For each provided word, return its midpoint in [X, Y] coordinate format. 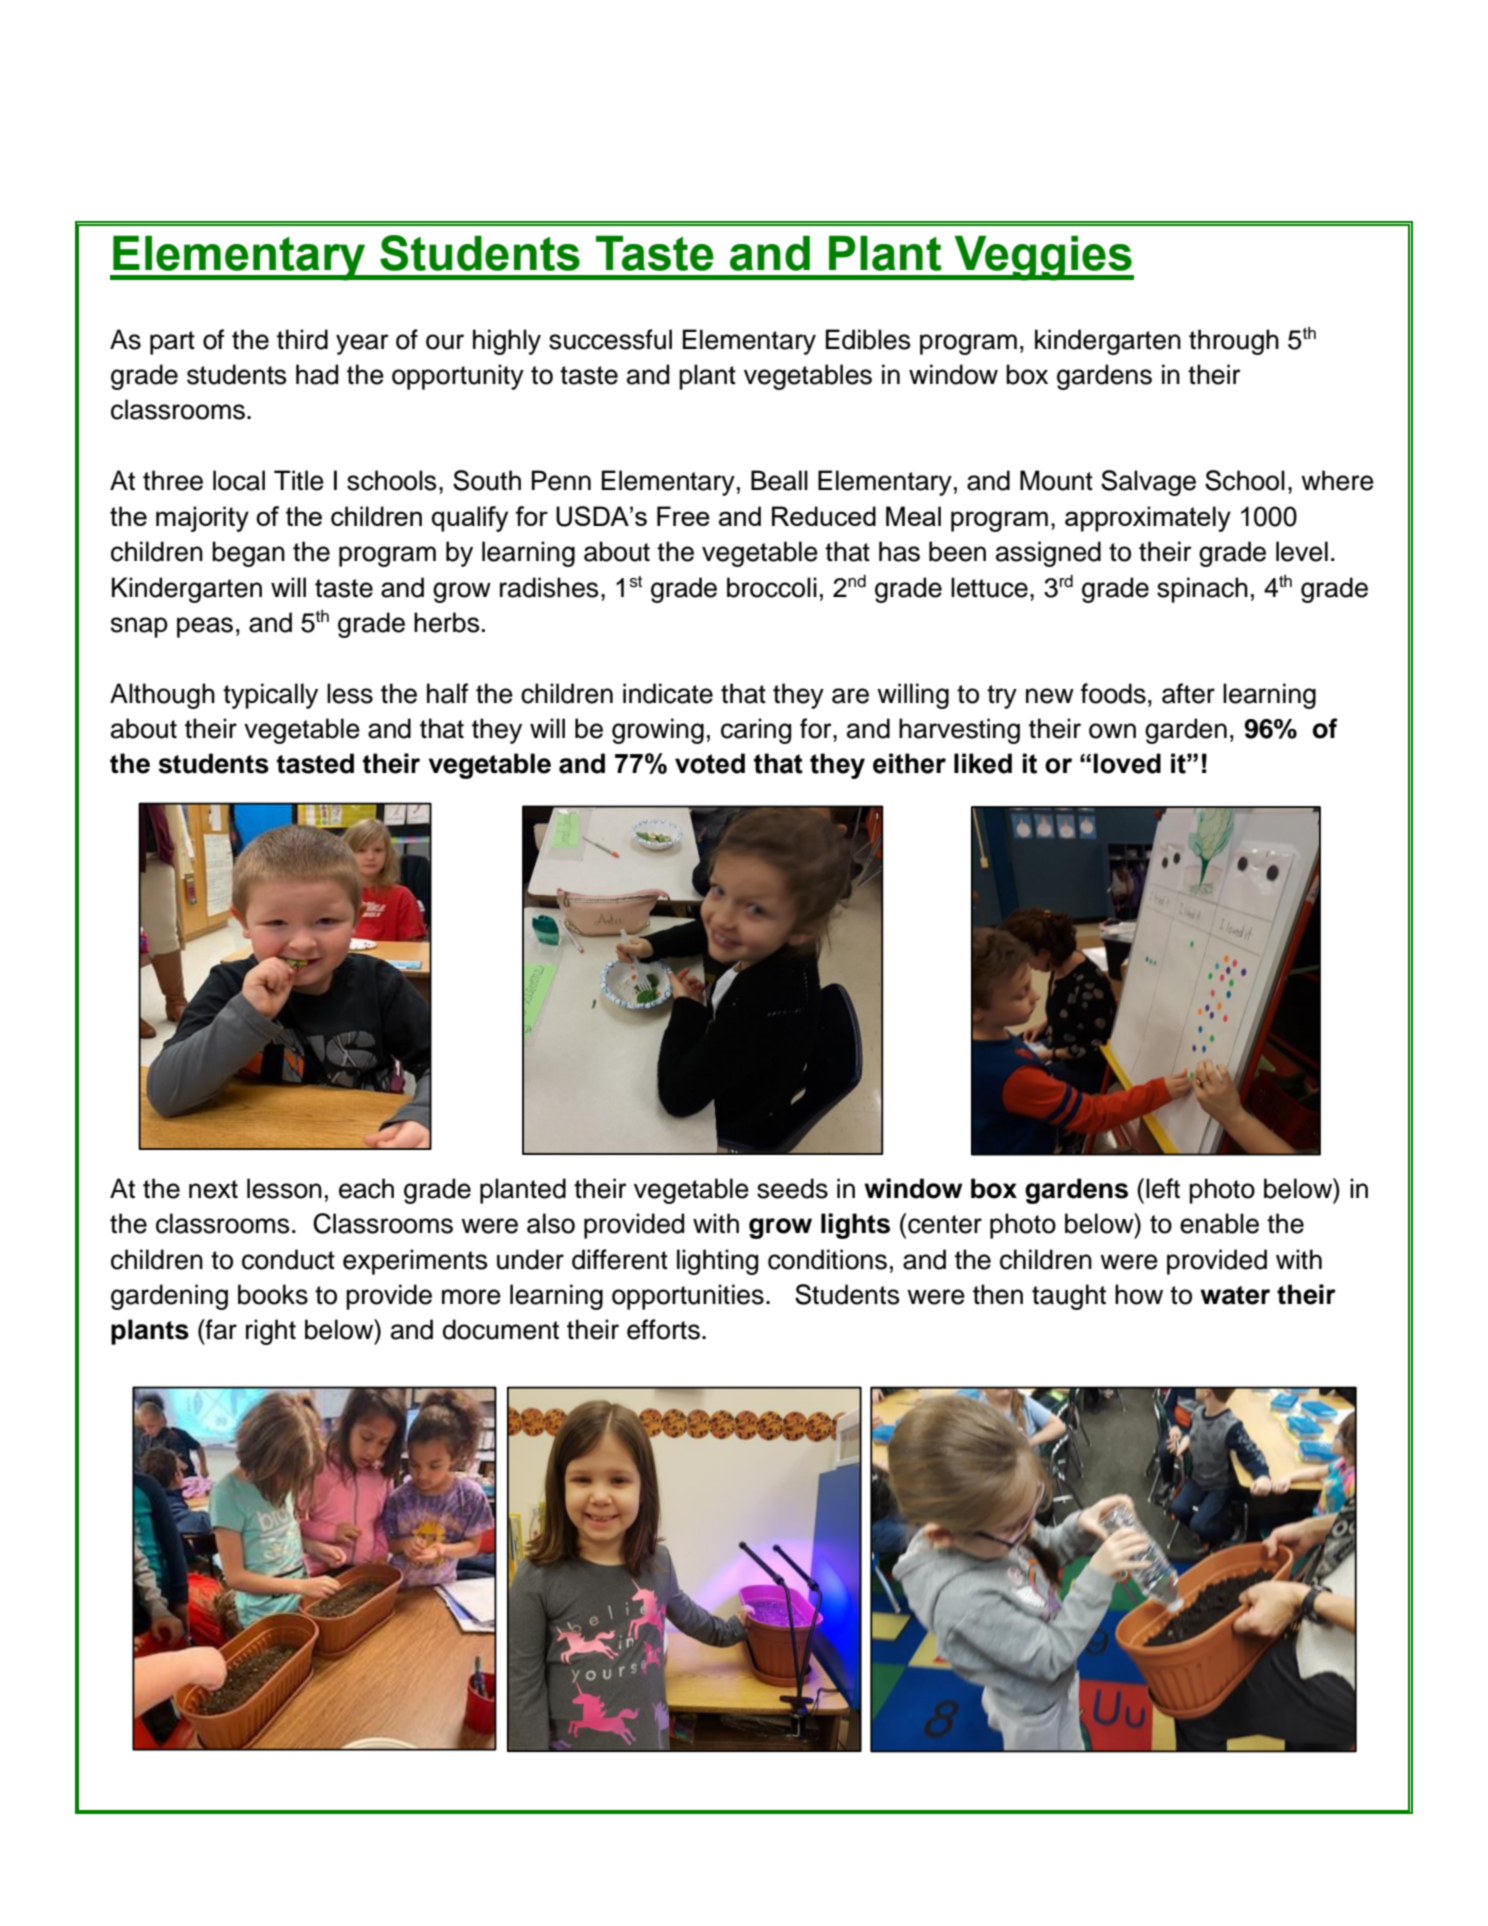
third [302, 339]
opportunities [688, 1297]
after [1188, 693]
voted [710, 763]
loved [1127, 763]
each [366, 1188]
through [1234, 342]
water [1235, 1295]
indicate [668, 693]
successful [610, 339]
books [273, 1294]
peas [205, 627]
